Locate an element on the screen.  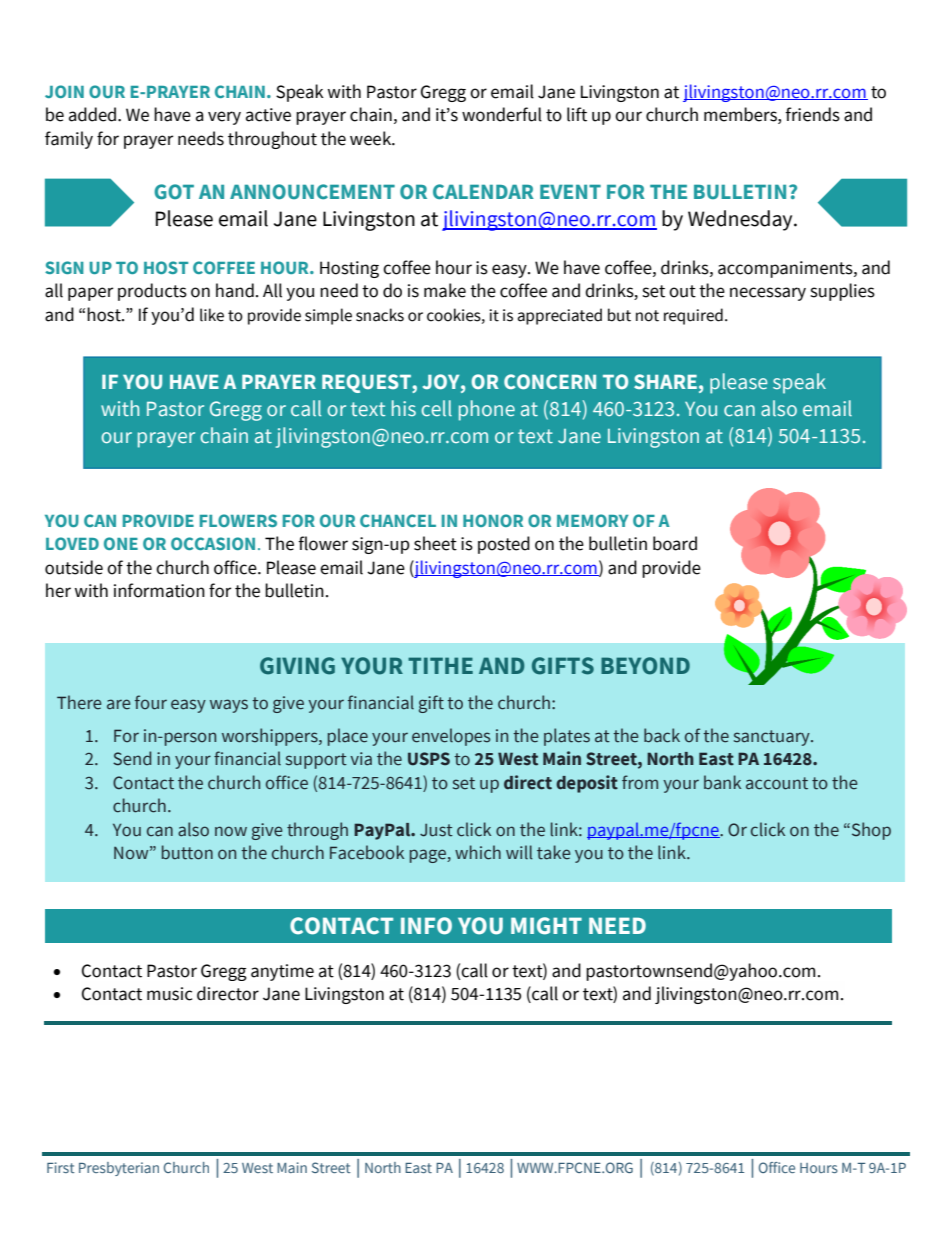
four is located at coordinates (151, 702).
